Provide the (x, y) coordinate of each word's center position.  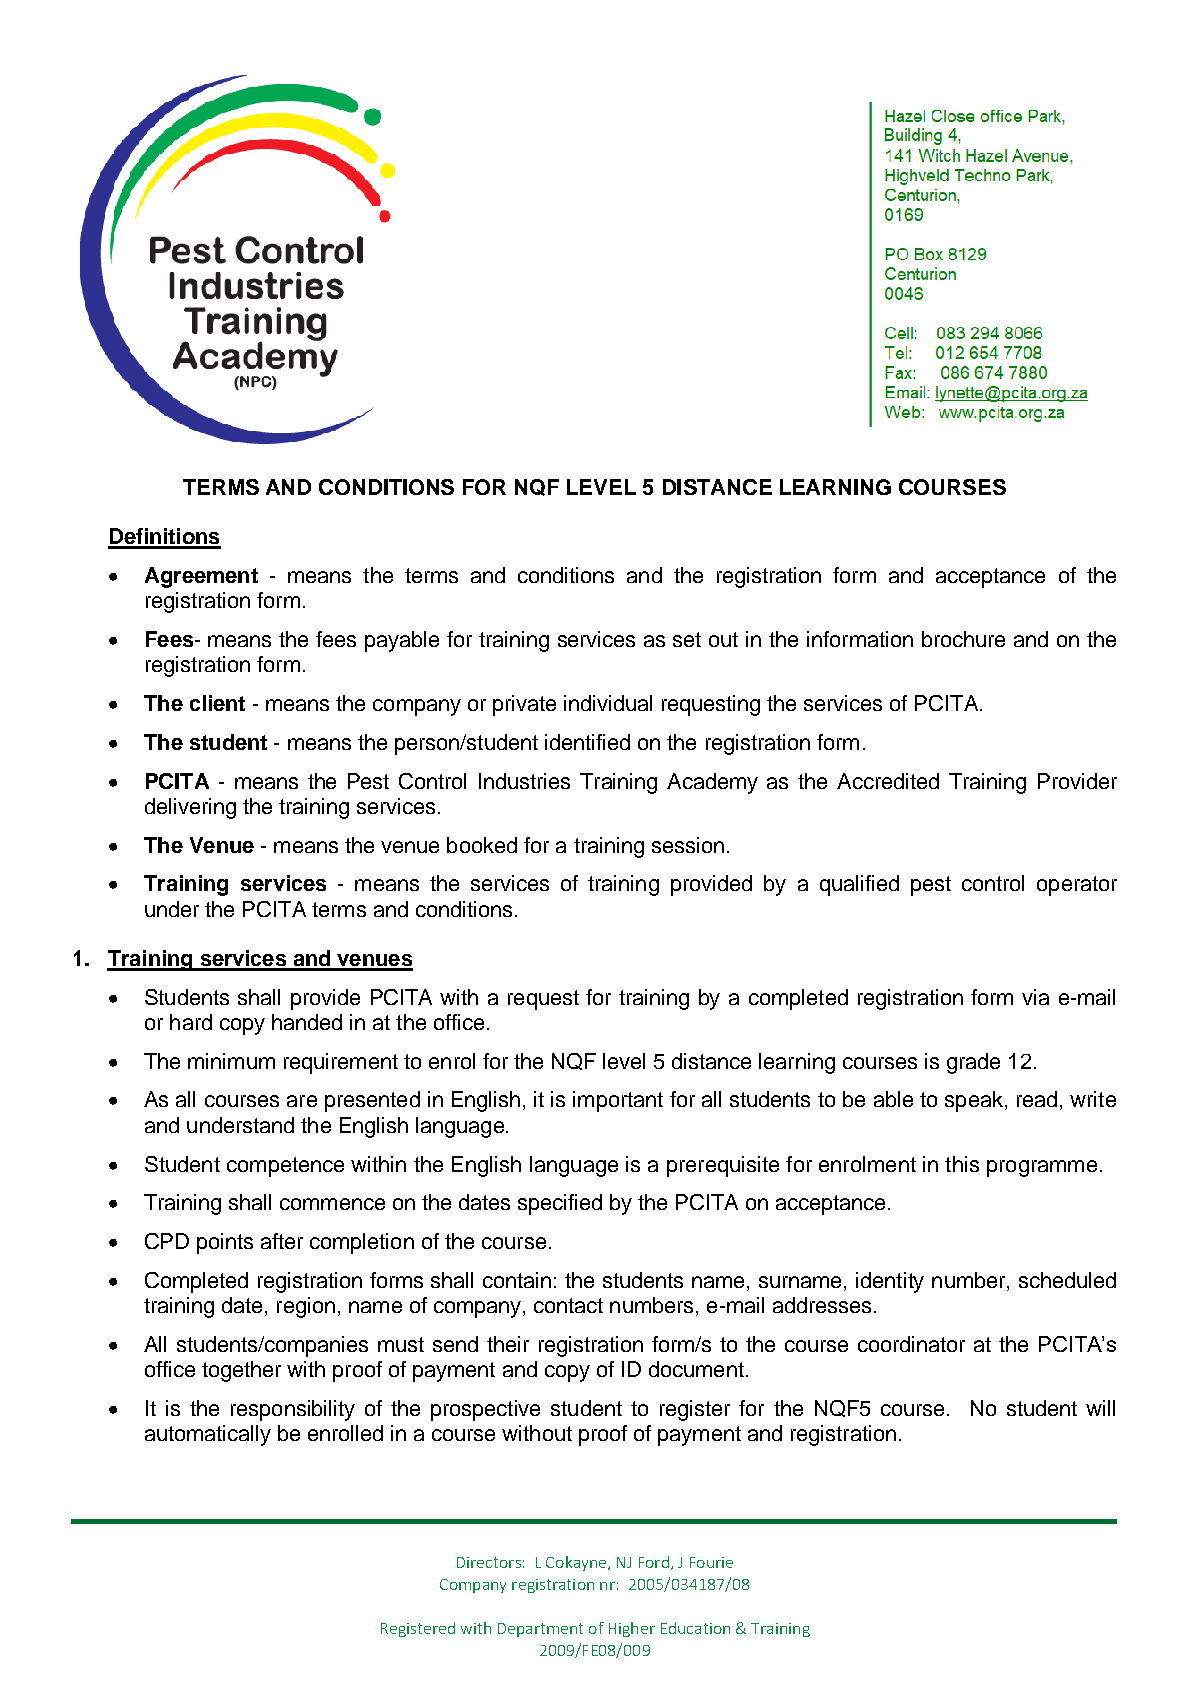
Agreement (201, 577)
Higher (632, 1629)
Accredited (888, 781)
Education (695, 1628)
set (687, 639)
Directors (489, 1562)
